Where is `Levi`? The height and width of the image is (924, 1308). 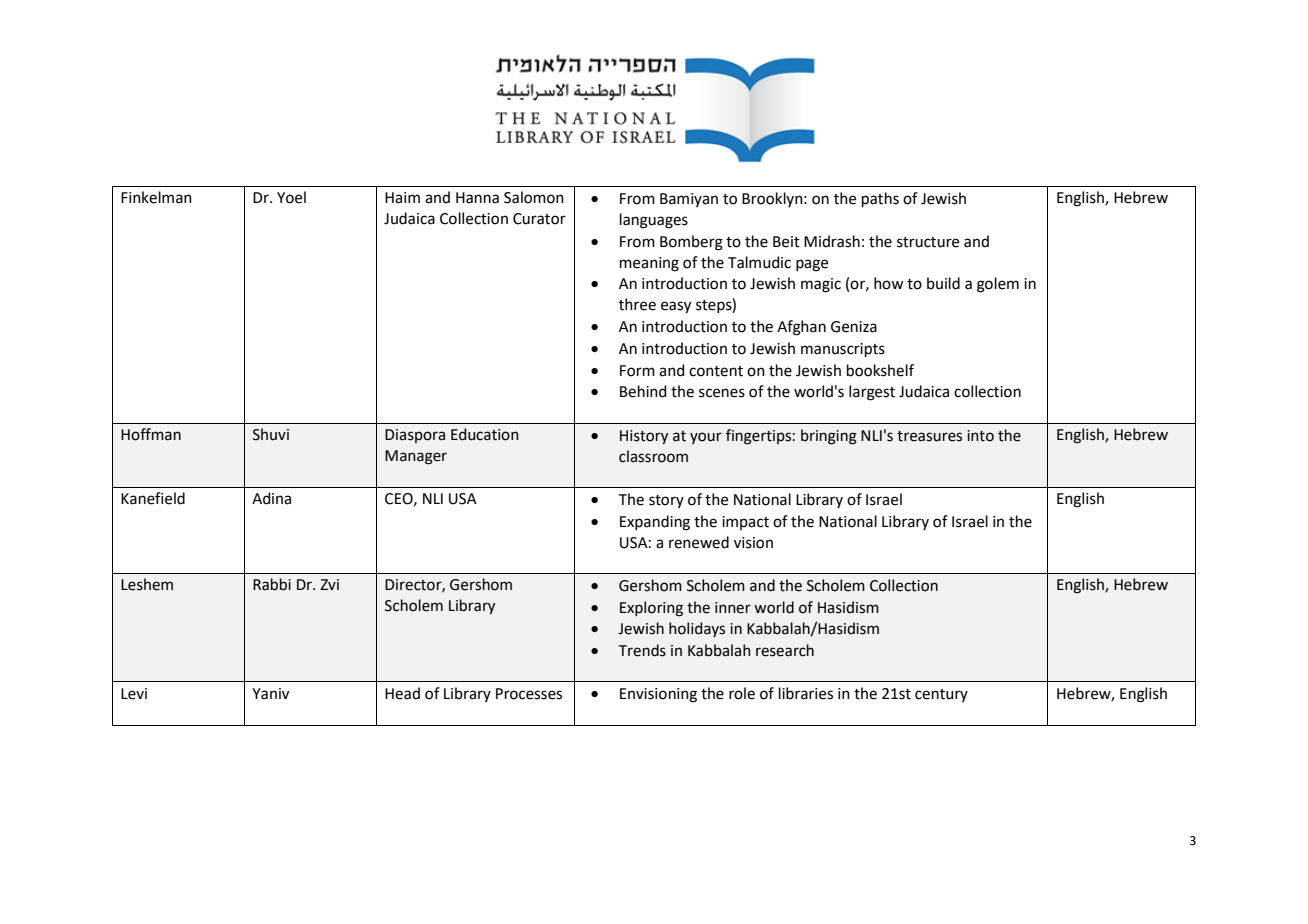 Levi is located at coordinates (134, 694).
